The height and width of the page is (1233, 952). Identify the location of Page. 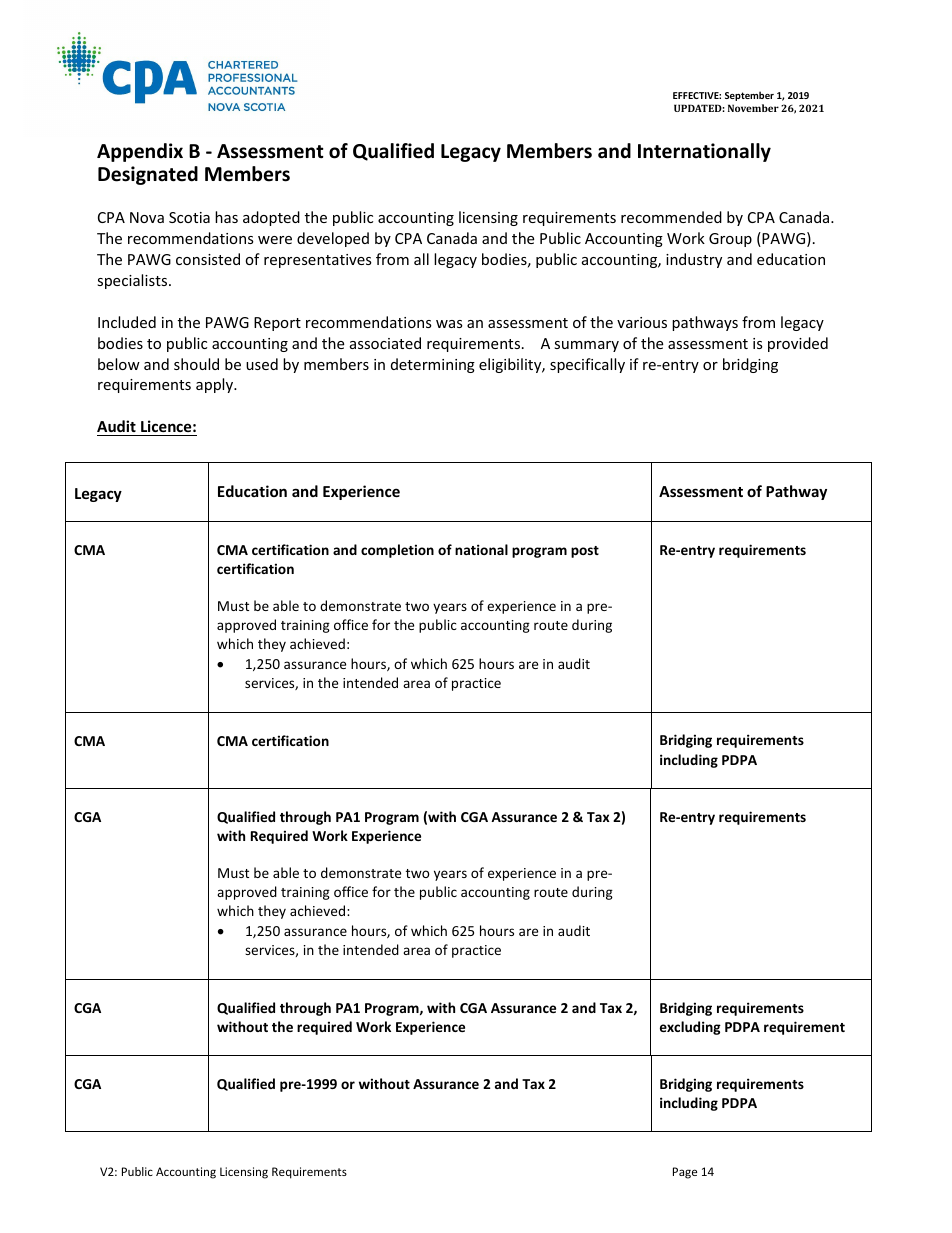
(685, 1173).
